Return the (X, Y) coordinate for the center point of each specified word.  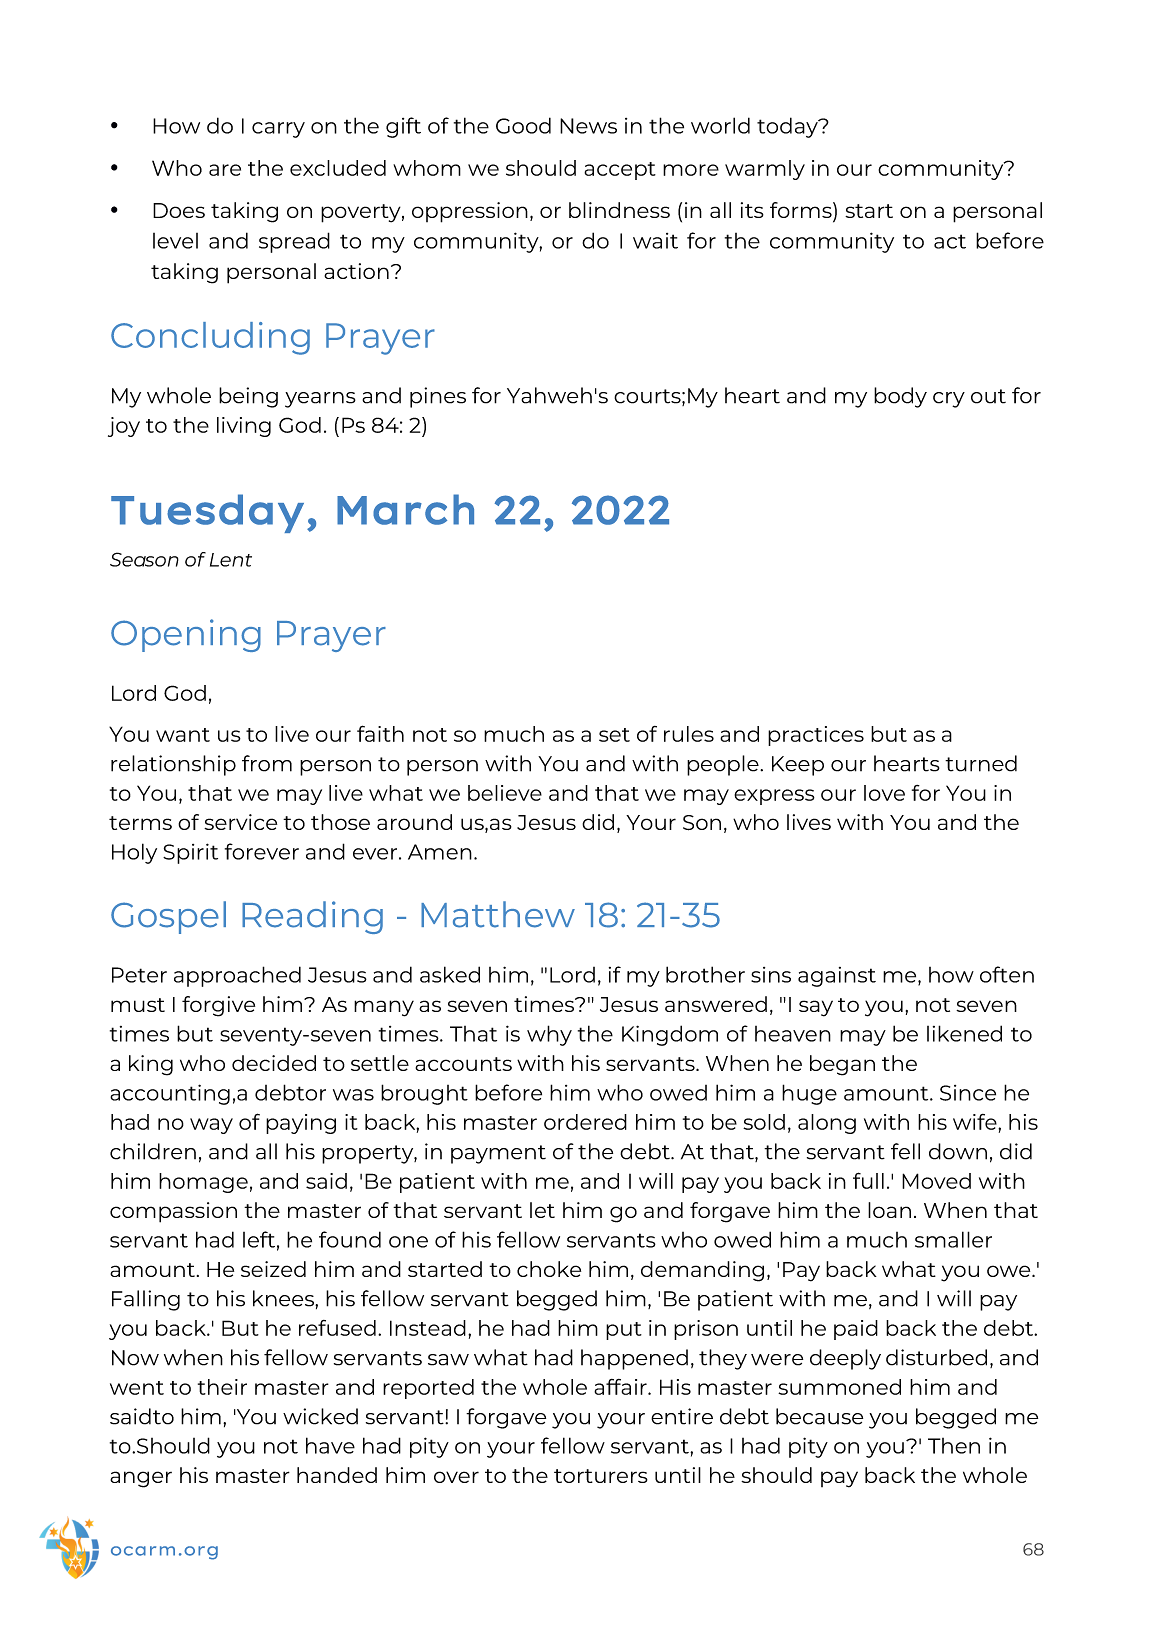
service (240, 822)
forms (802, 211)
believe (505, 793)
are (225, 170)
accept (620, 171)
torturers (601, 1476)
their (222, 1387)
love (884, 793)
